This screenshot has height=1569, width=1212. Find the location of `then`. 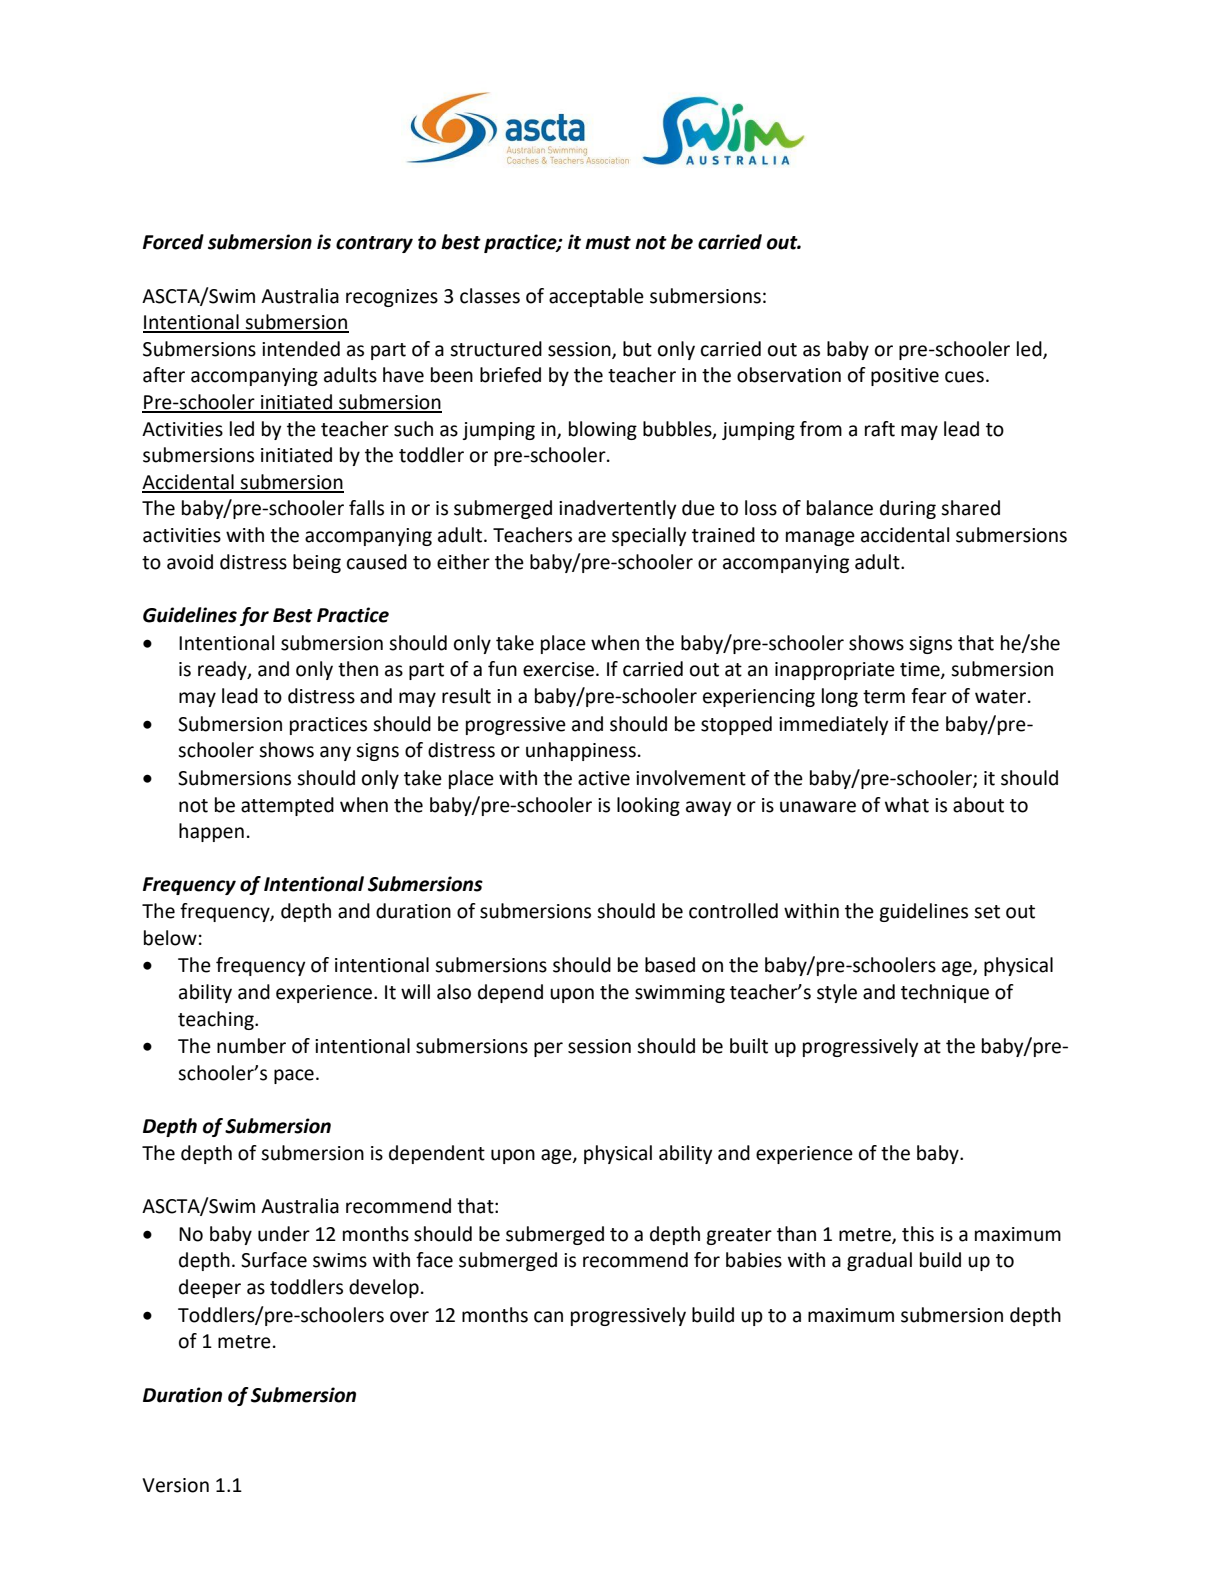

then is located at coordinates (358, 669).
